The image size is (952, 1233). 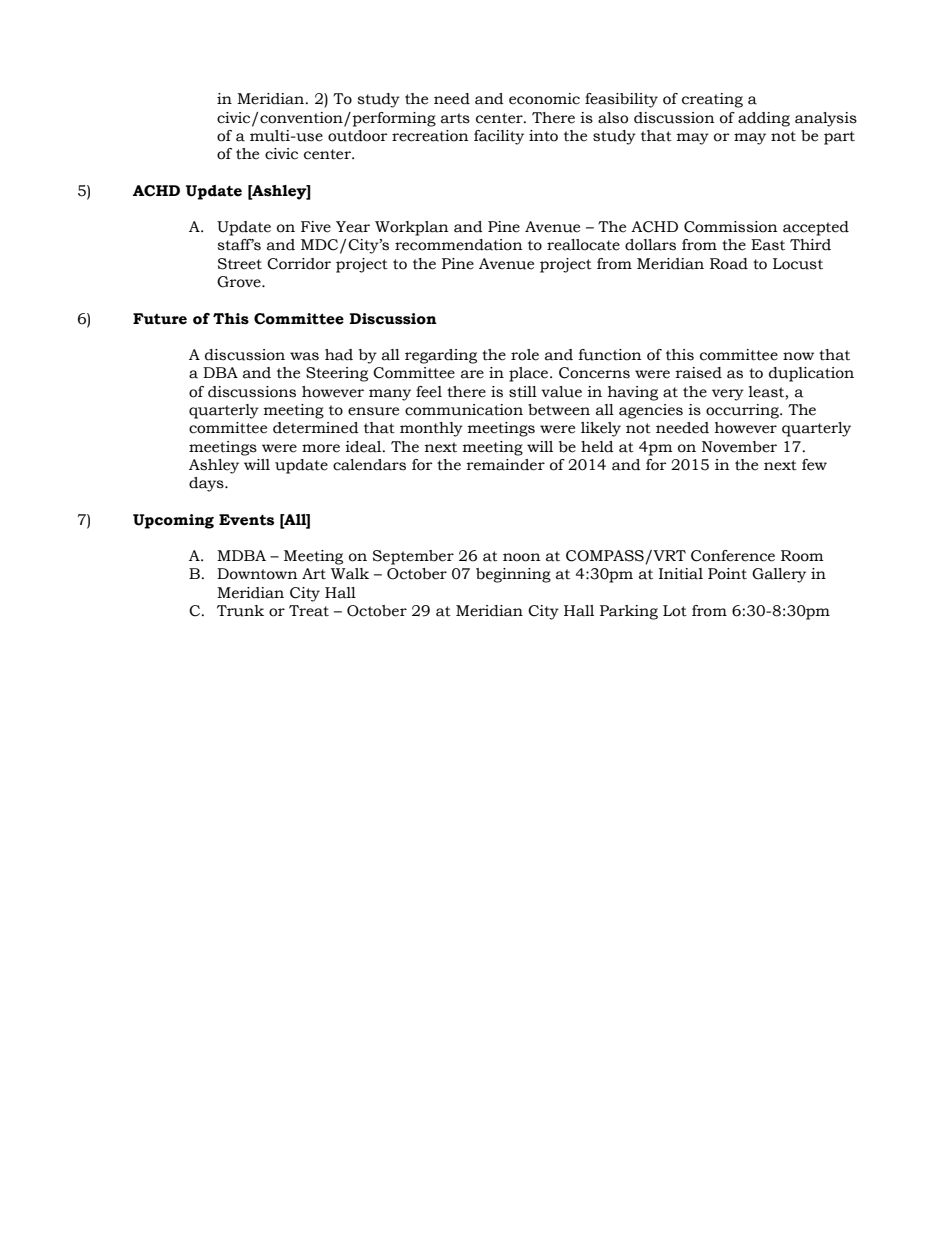 I want to click on outdoor, so click(x=358, y=136).
